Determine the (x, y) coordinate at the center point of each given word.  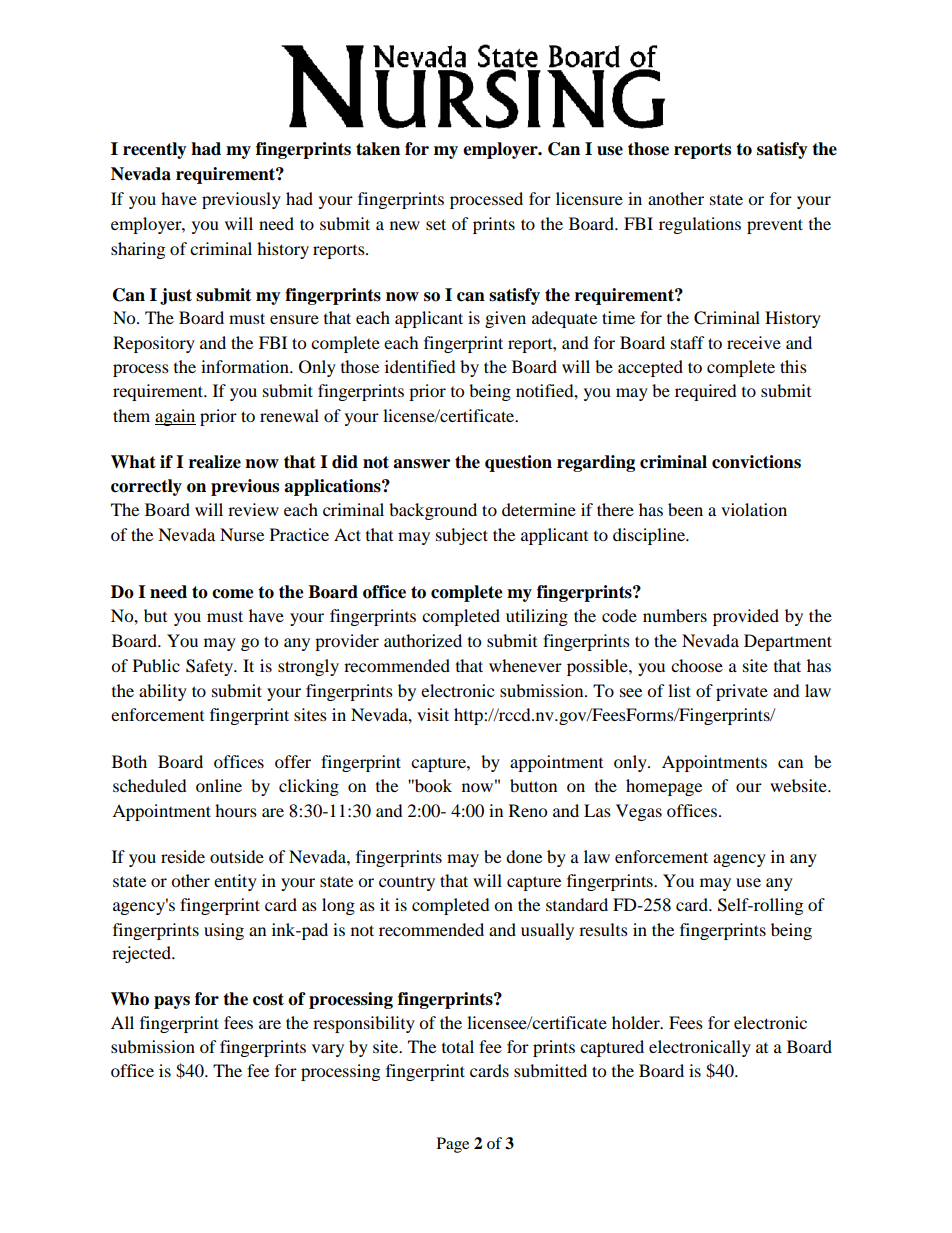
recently (155, 150)
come (233, 594)
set (436, 224)
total (458, 1046)
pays (172, 1002)
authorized (423, 640)
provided (746, 617)
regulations (700, 225)
